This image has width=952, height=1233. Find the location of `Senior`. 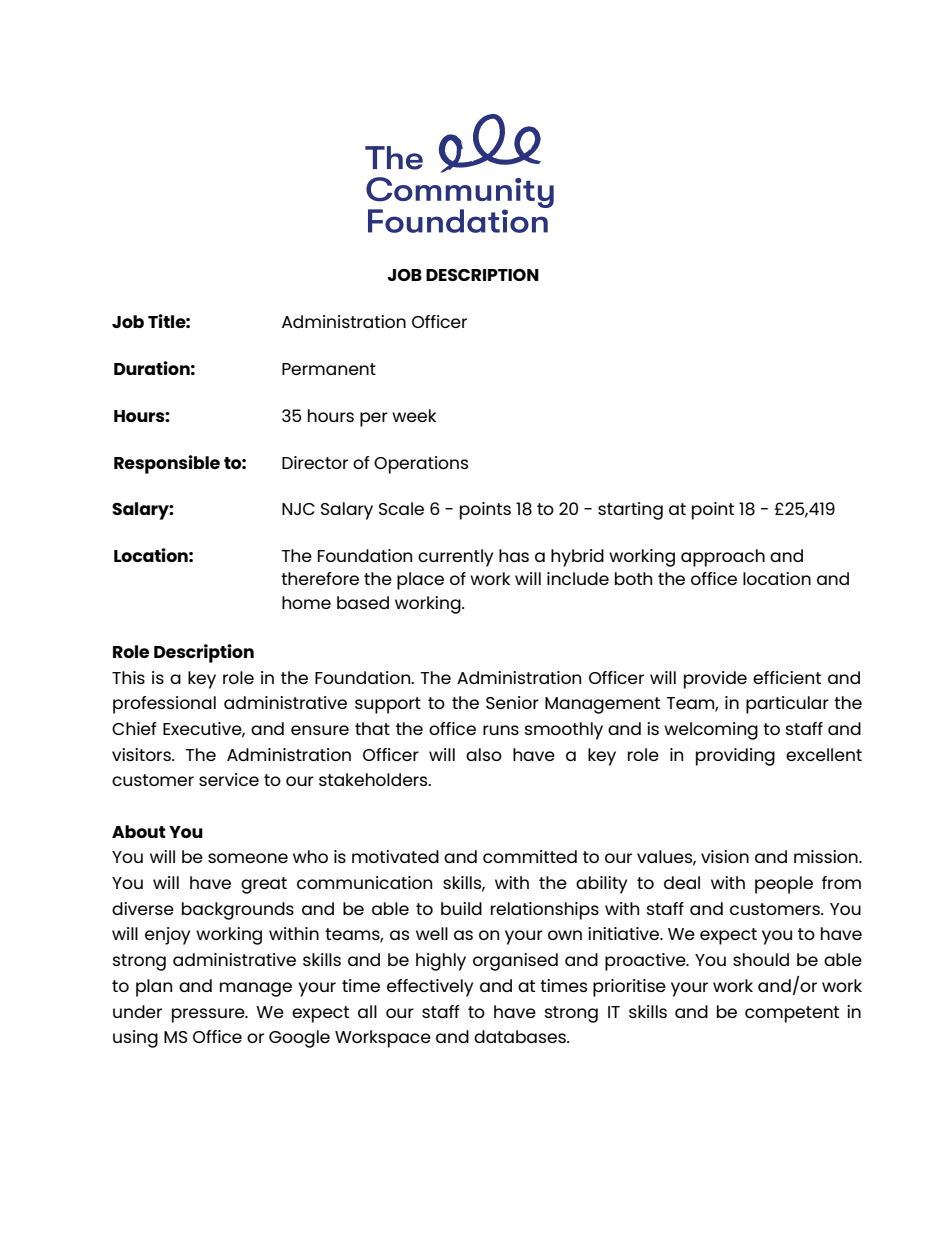

Senior is located at coordinates (512, 702).
